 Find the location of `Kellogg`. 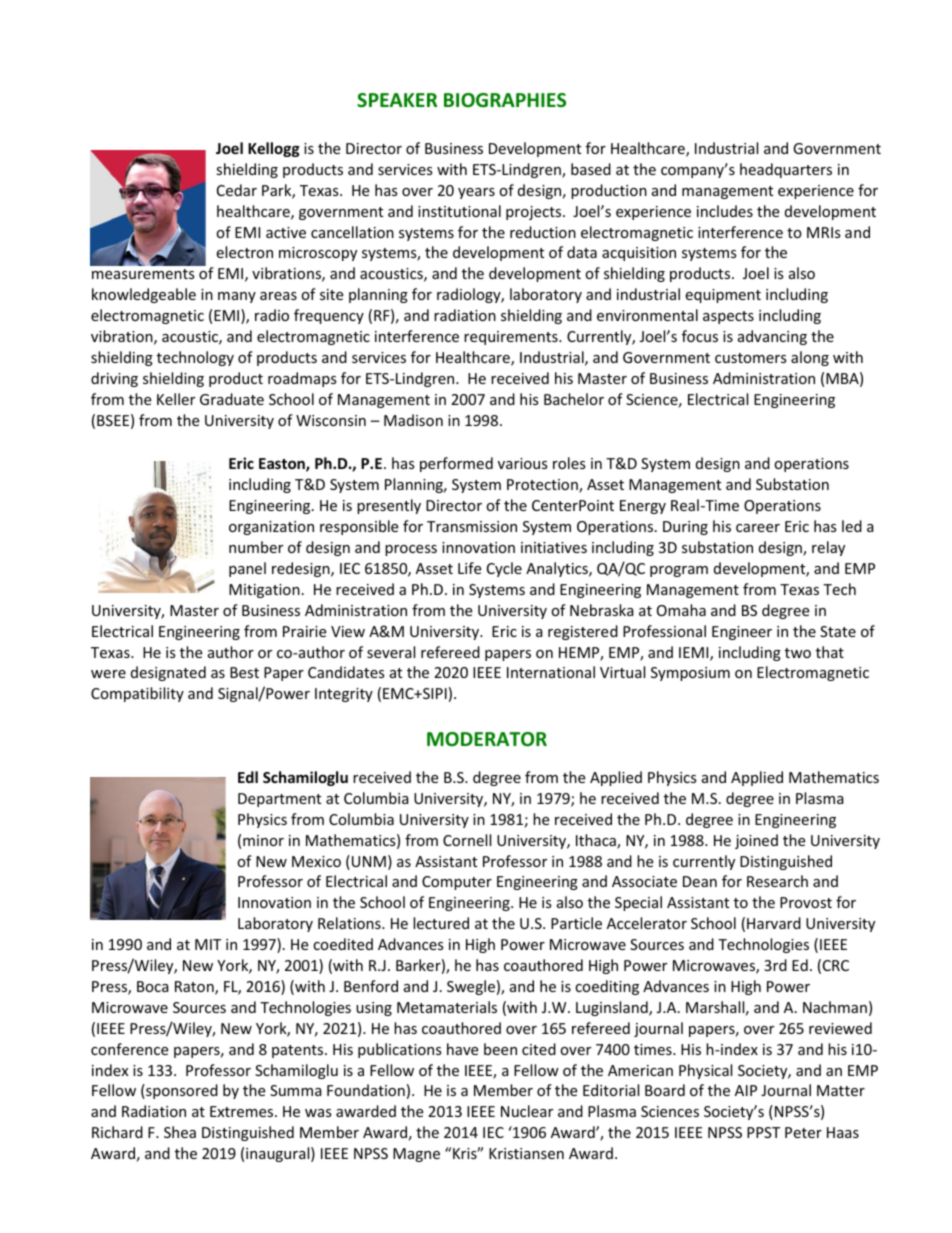

Kellogg is located at coordinates (274, 149).
